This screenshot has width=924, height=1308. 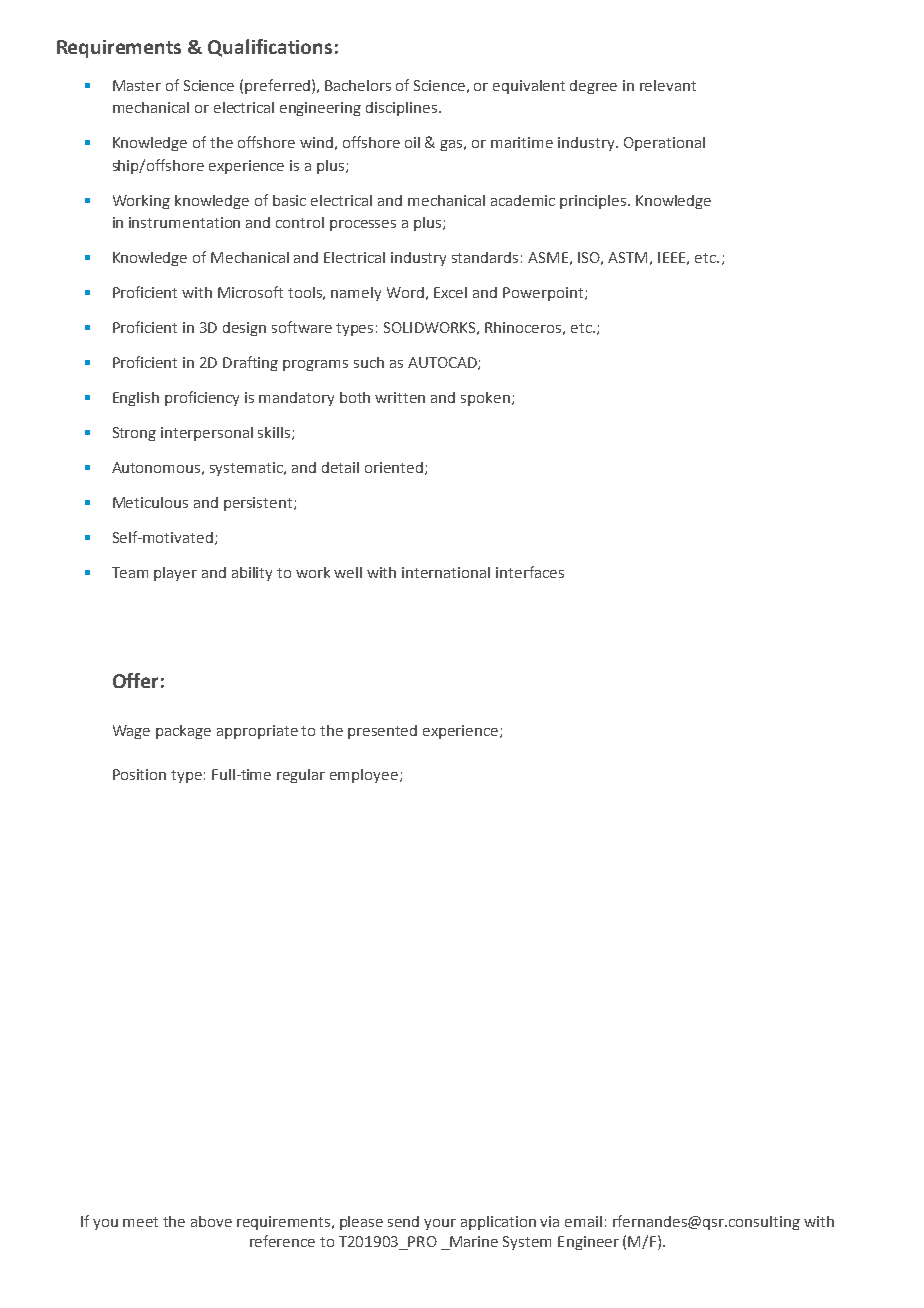 I want to click on player, so click(x=175, y=574).
